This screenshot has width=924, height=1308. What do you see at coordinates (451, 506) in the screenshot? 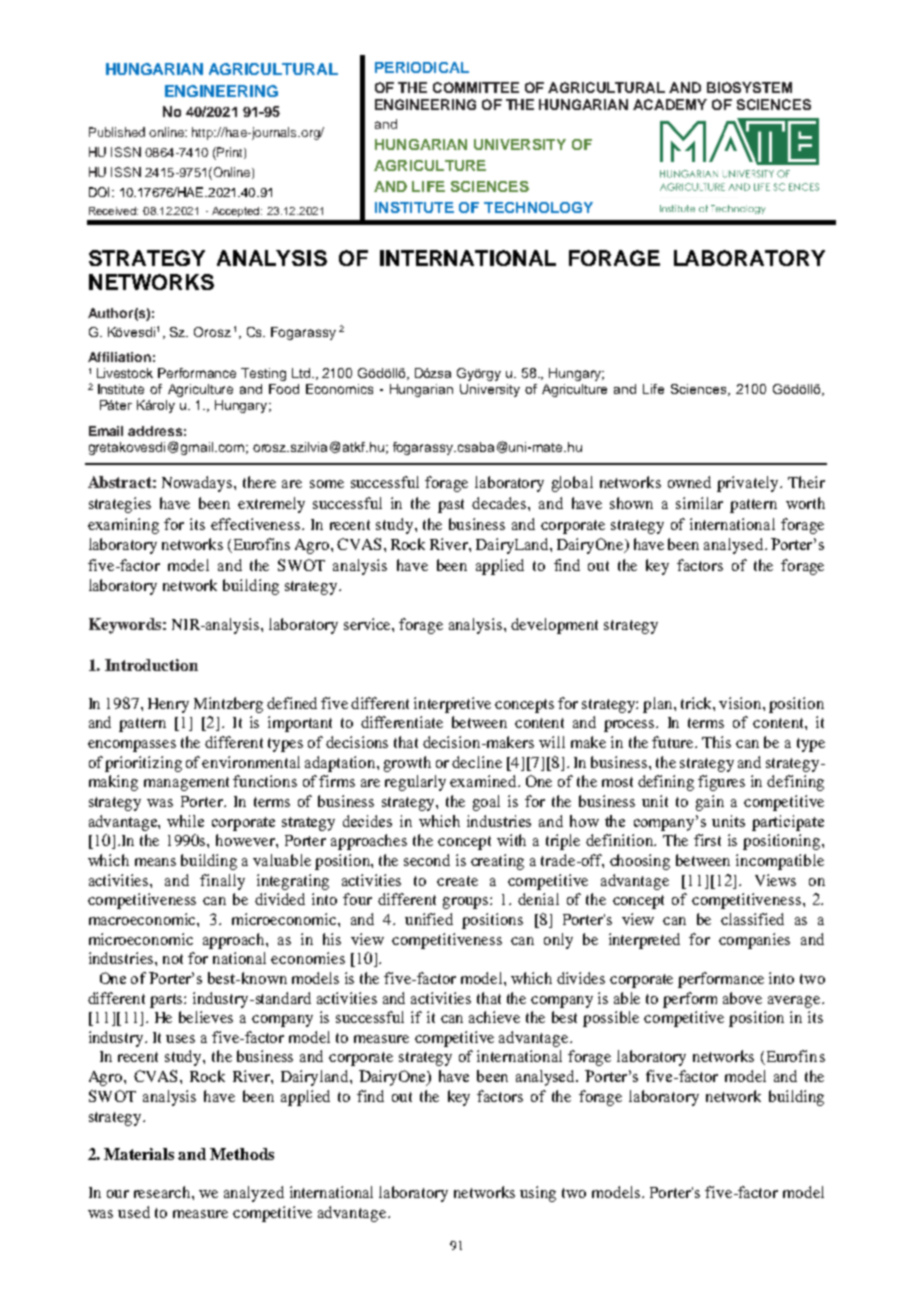
I see `past` at bounding box center [451, 506].
